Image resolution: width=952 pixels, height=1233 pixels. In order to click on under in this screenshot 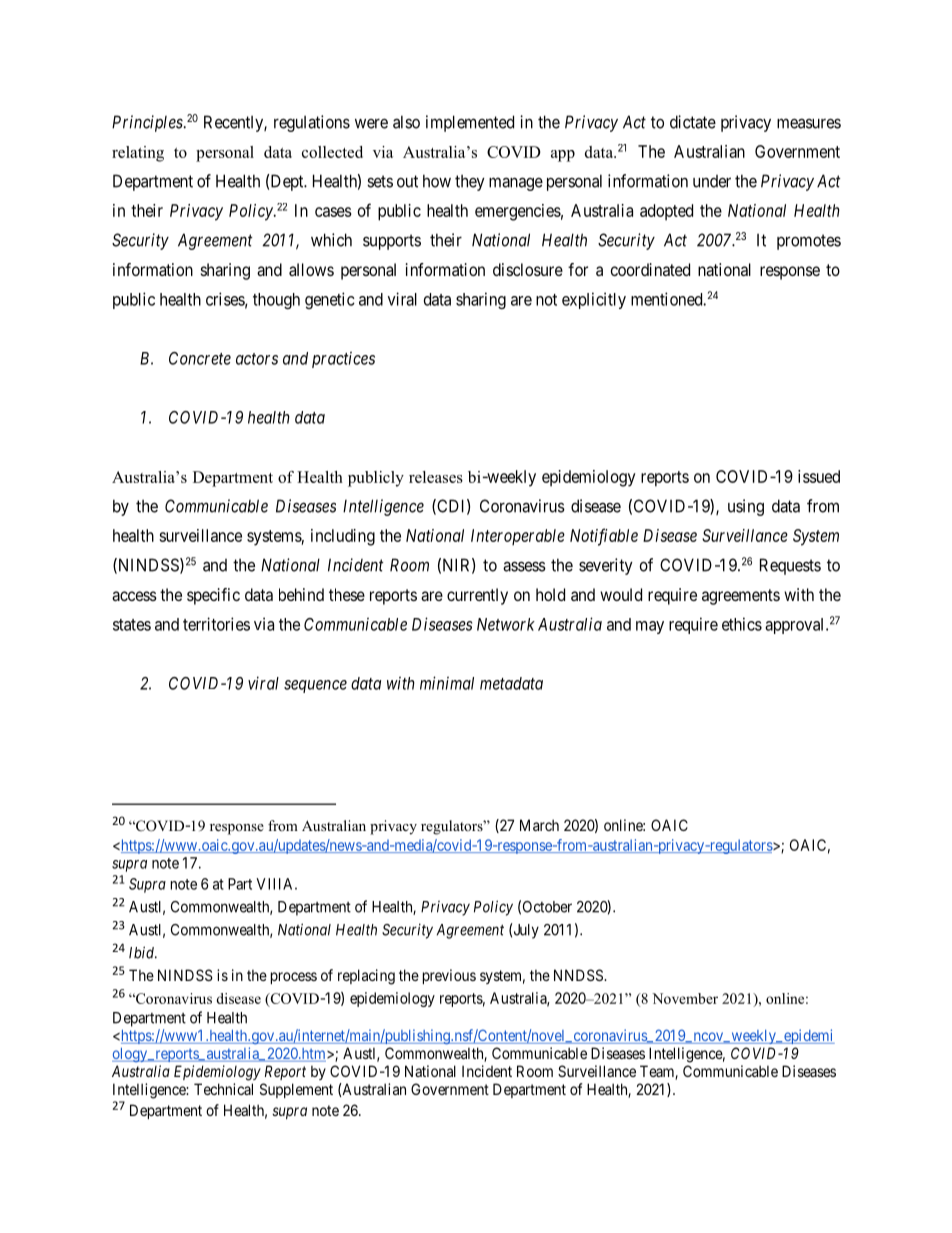, I will do `click(712, 181)`.
